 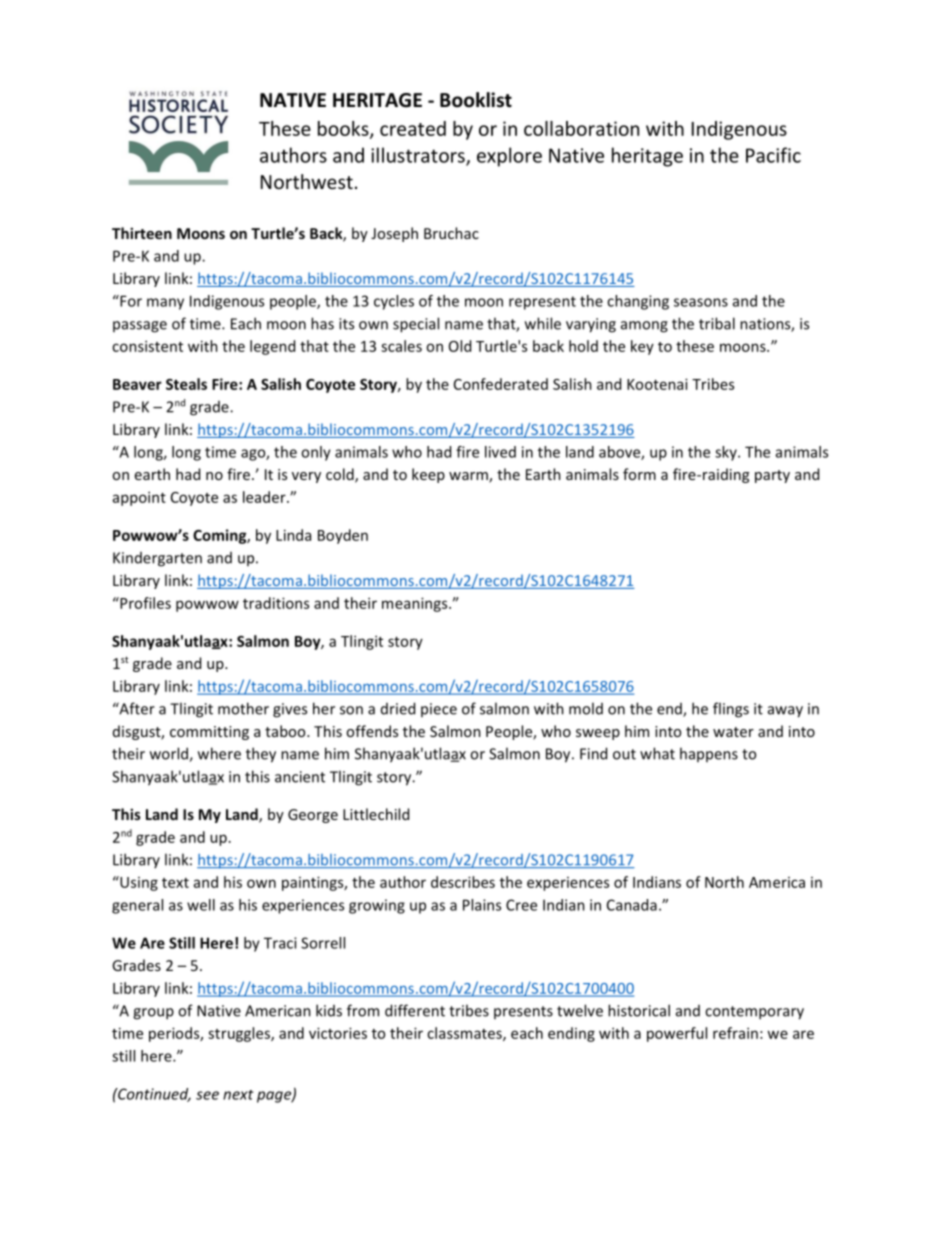 I want to click on Pacific, so click(x=773, y=155).
